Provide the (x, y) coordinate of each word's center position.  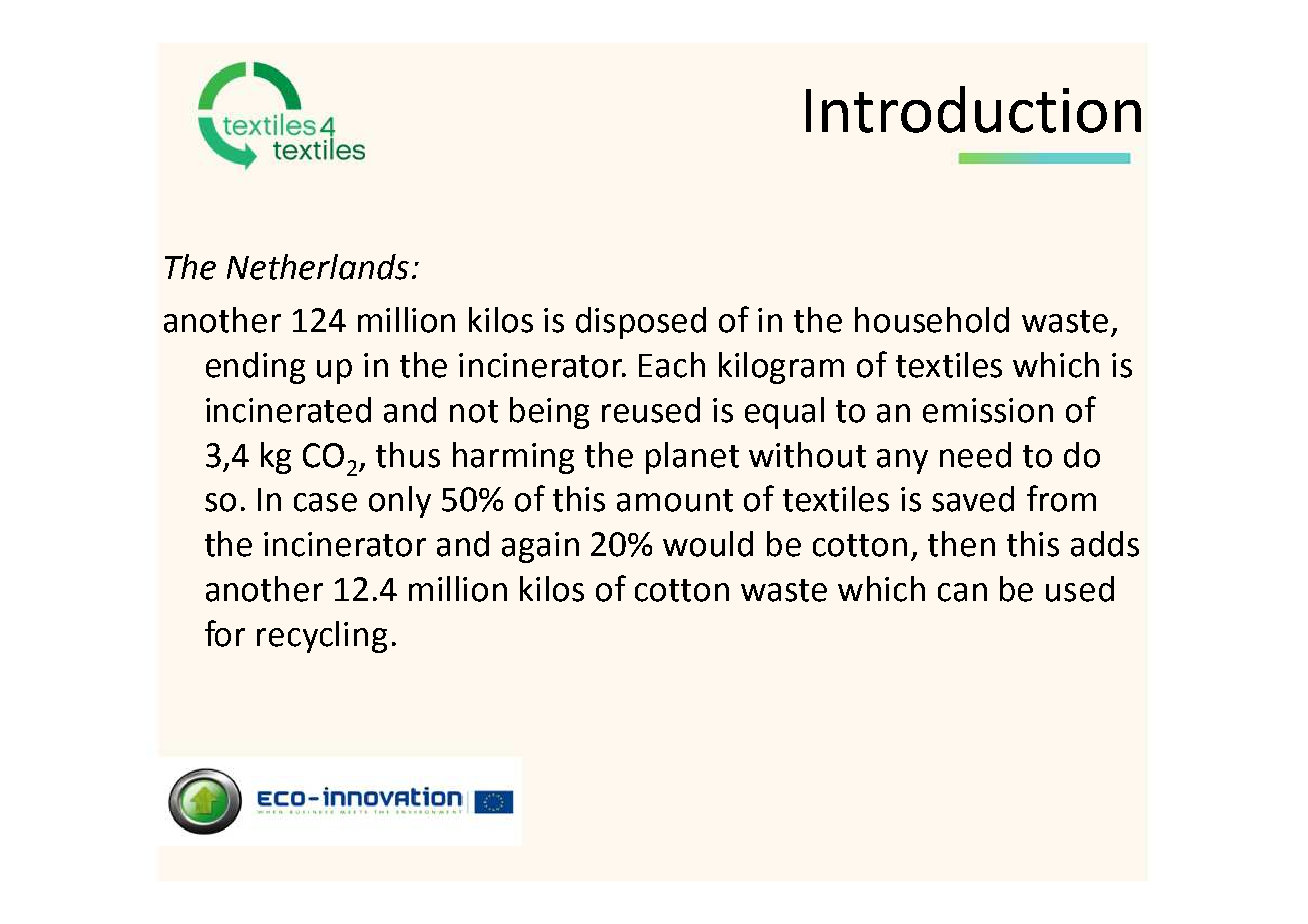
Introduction (973, 109)
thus (408, 455)
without (807, 455)
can (962, 592)
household (932, 320)
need (975, 455)
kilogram (781, 368)
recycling (322, 637)
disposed (641, 323)
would (708, 544)
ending (255, 368)
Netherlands (318, 267)
